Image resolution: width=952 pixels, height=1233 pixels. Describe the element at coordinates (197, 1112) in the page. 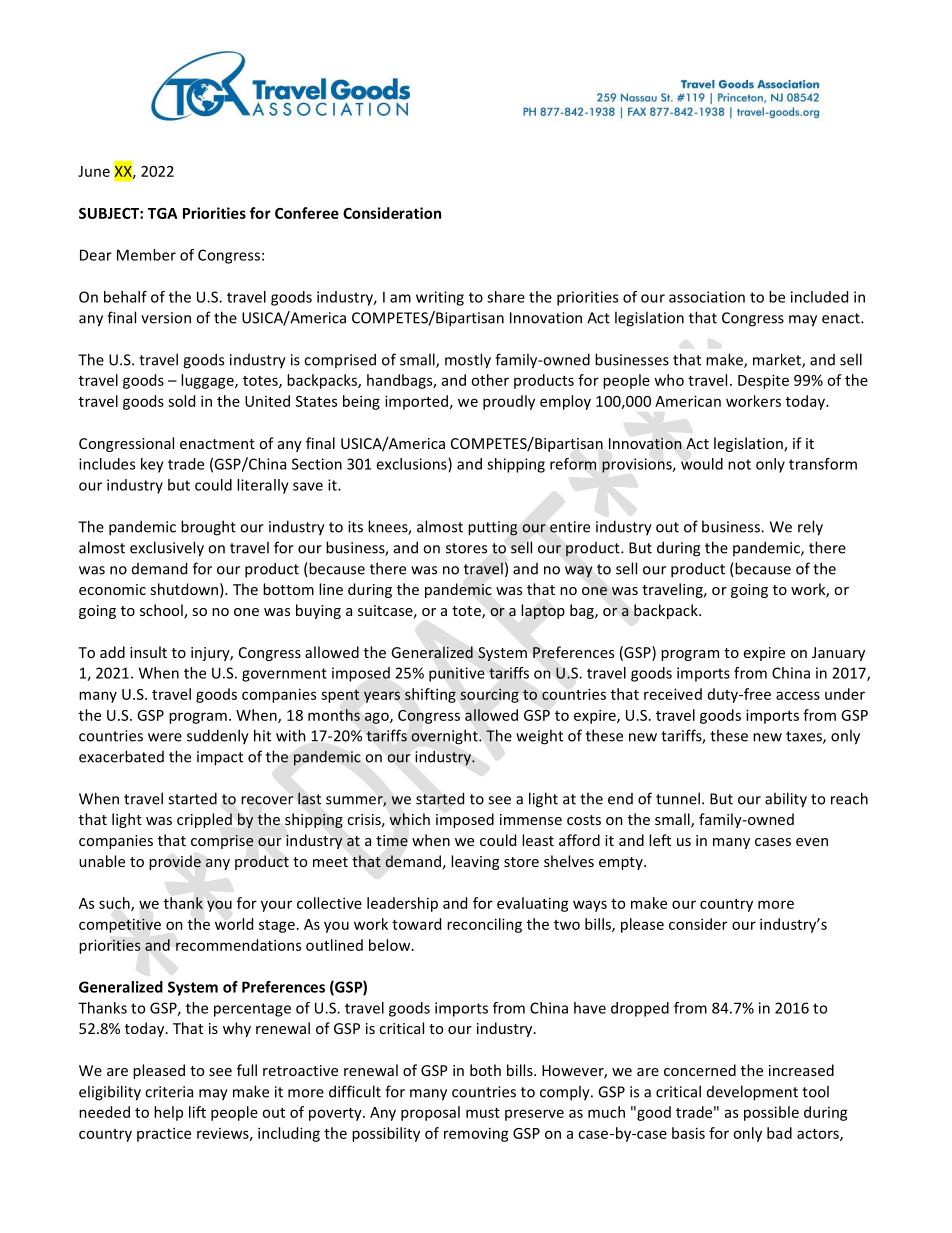

I see `lift` at that location.
